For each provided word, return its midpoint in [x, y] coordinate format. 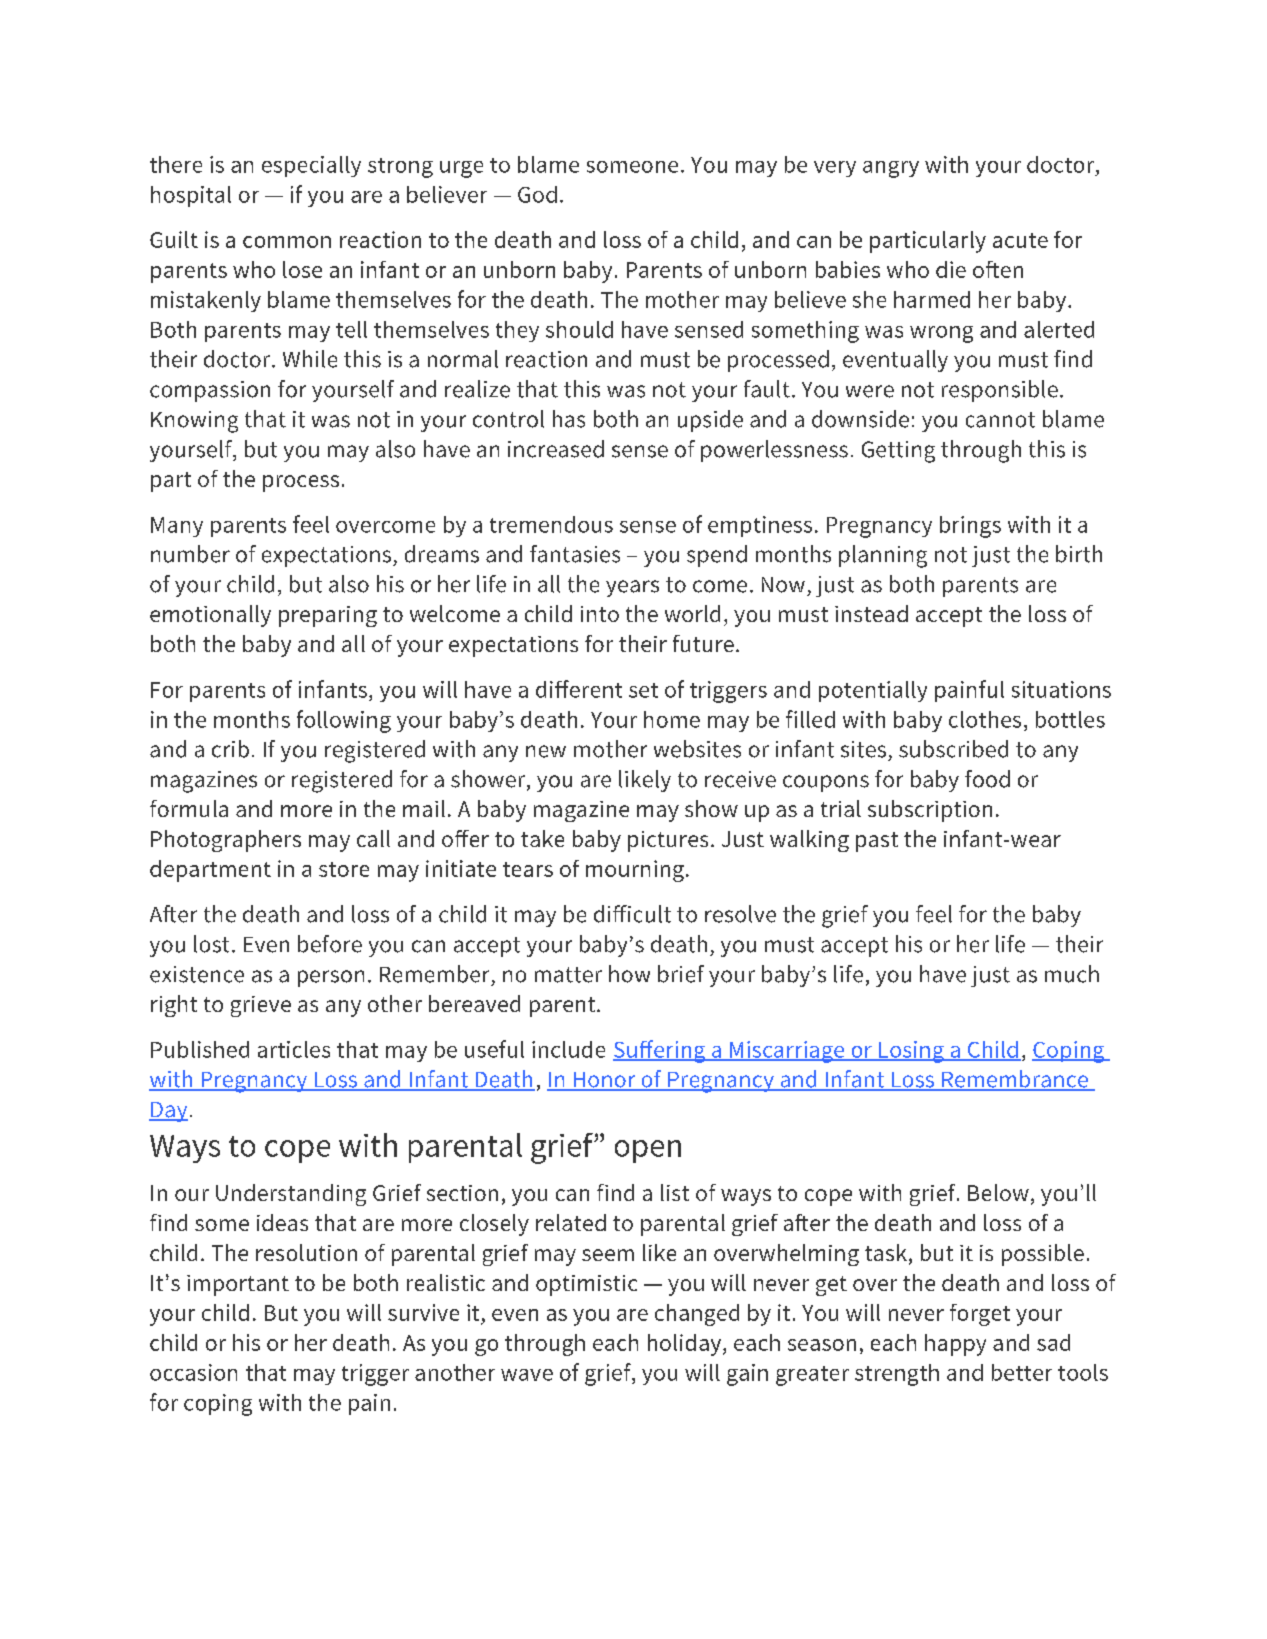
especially [311, 166]
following [344, 721]
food [987, 779]
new [546, 751]
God [537, 194]
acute [1020, 240]
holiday [686, 1345]
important [238, 1285]
